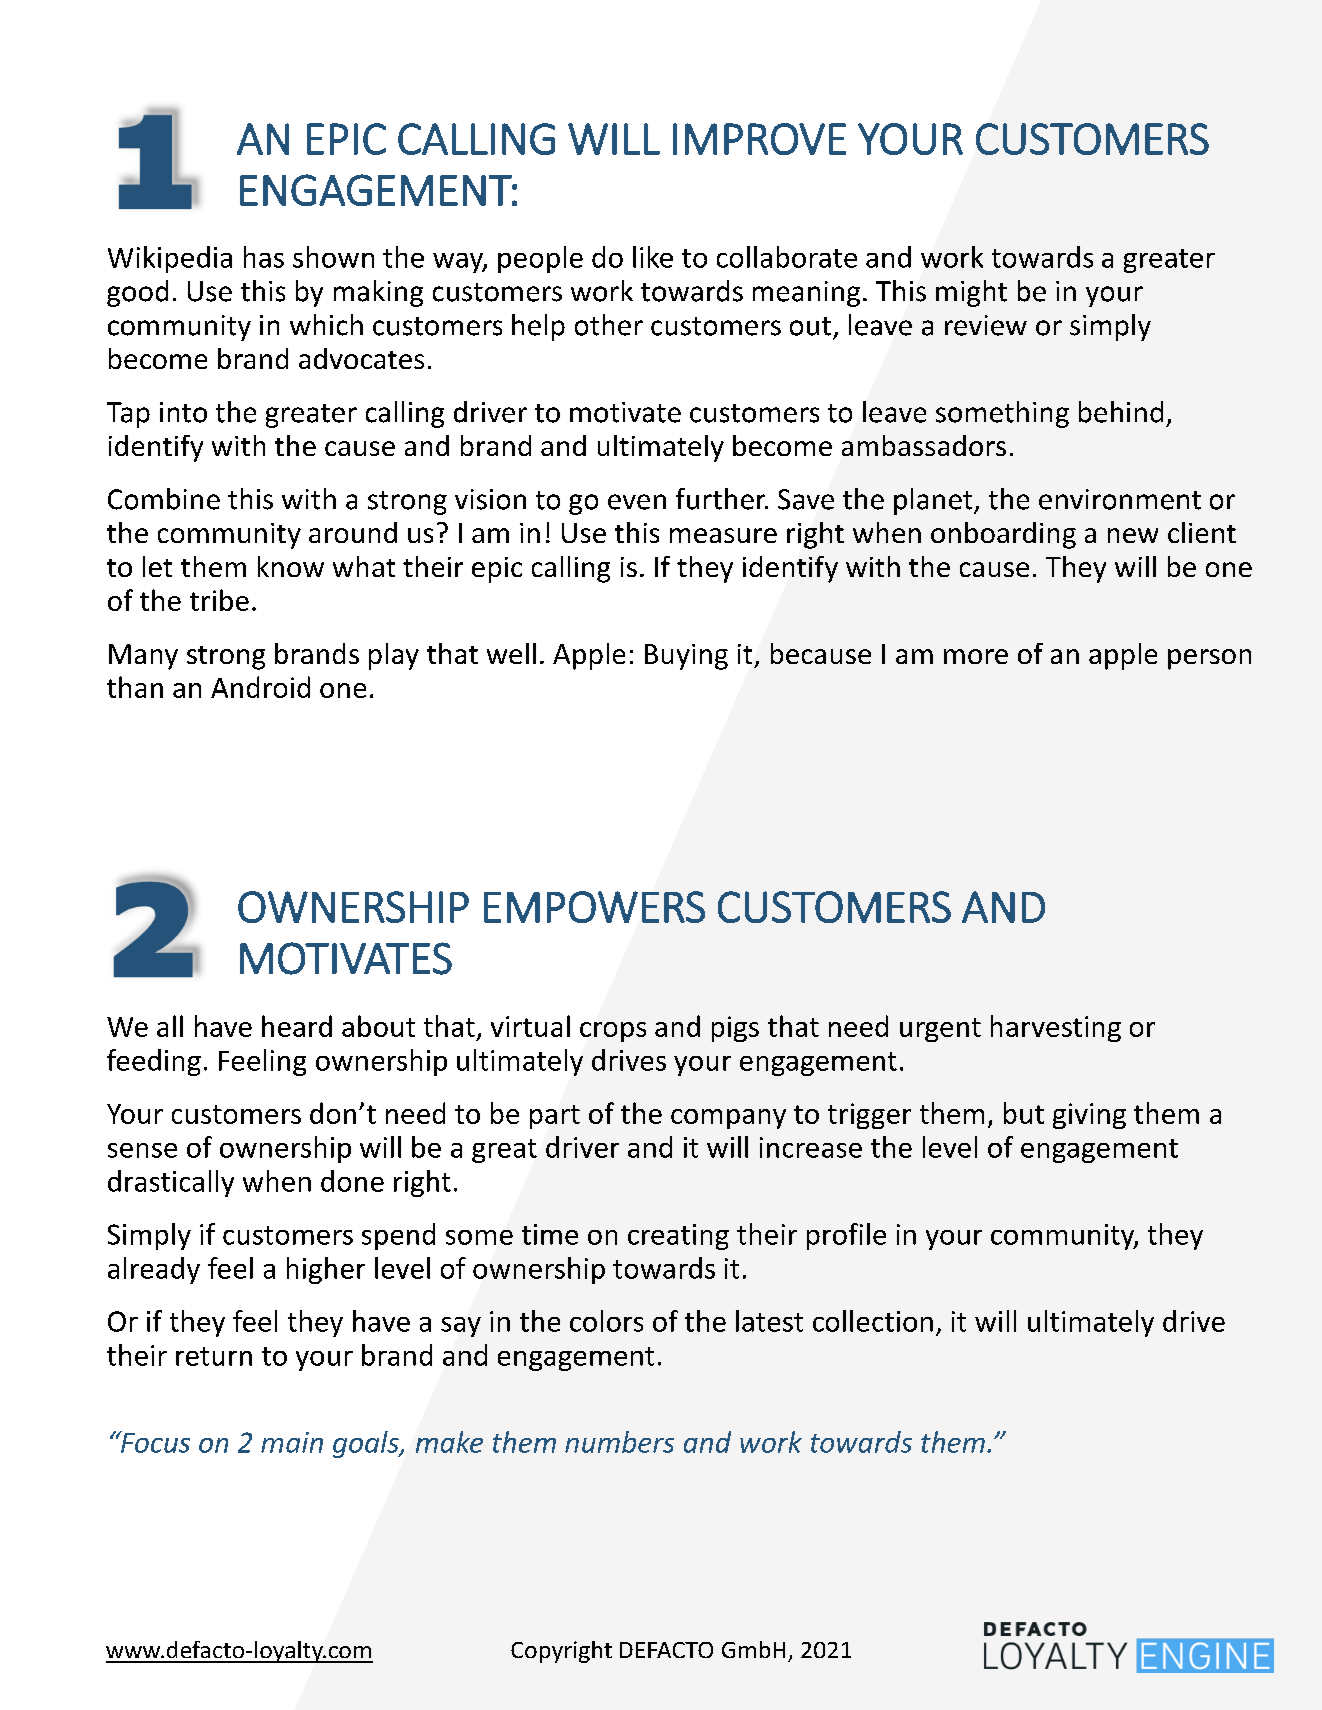 This screenshot has height=1710, width=1322. I want to click on might, so click(971, 293).
